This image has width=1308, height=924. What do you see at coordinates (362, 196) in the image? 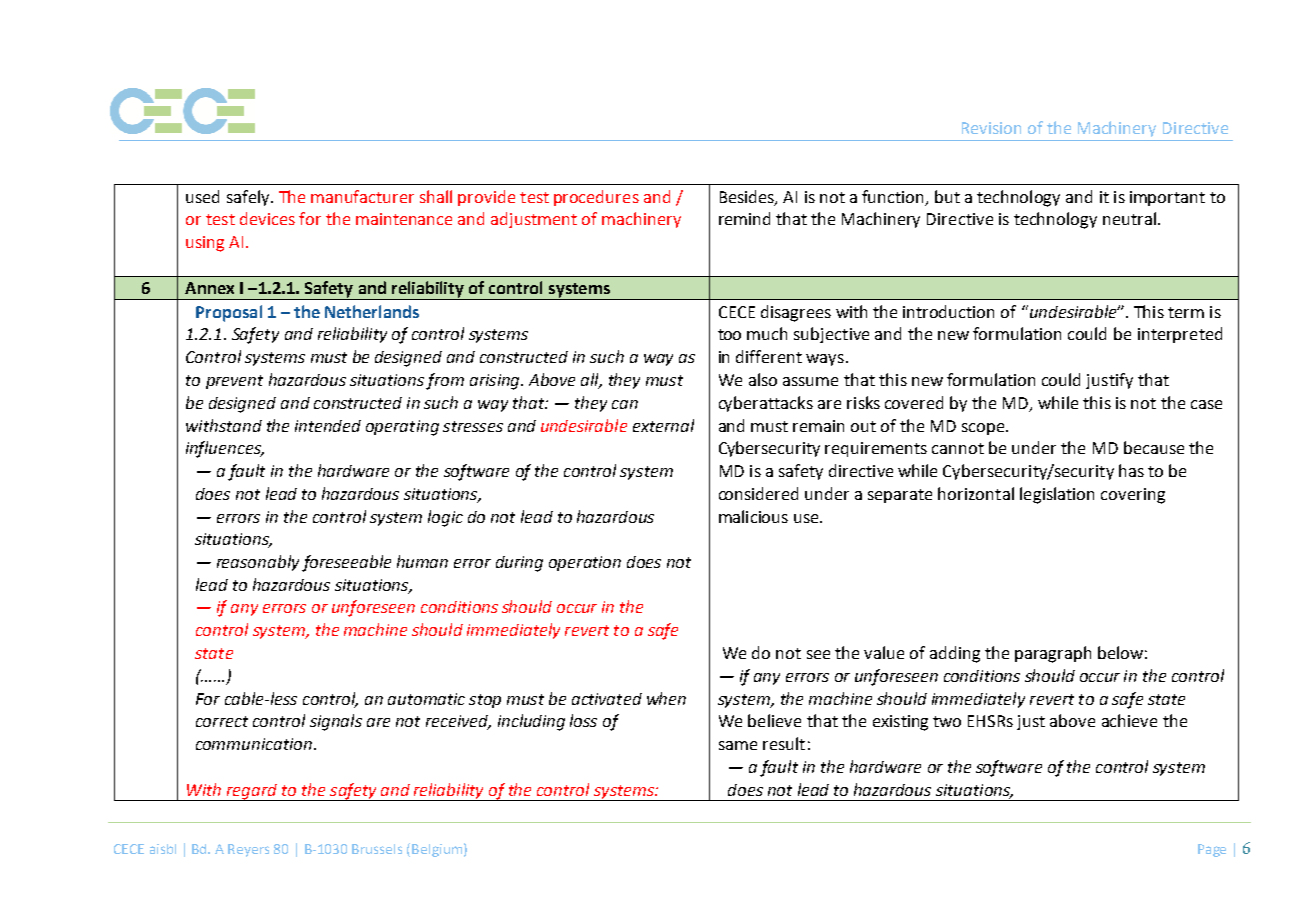
I see `manufacturer` at bounding box center [362, 196].
